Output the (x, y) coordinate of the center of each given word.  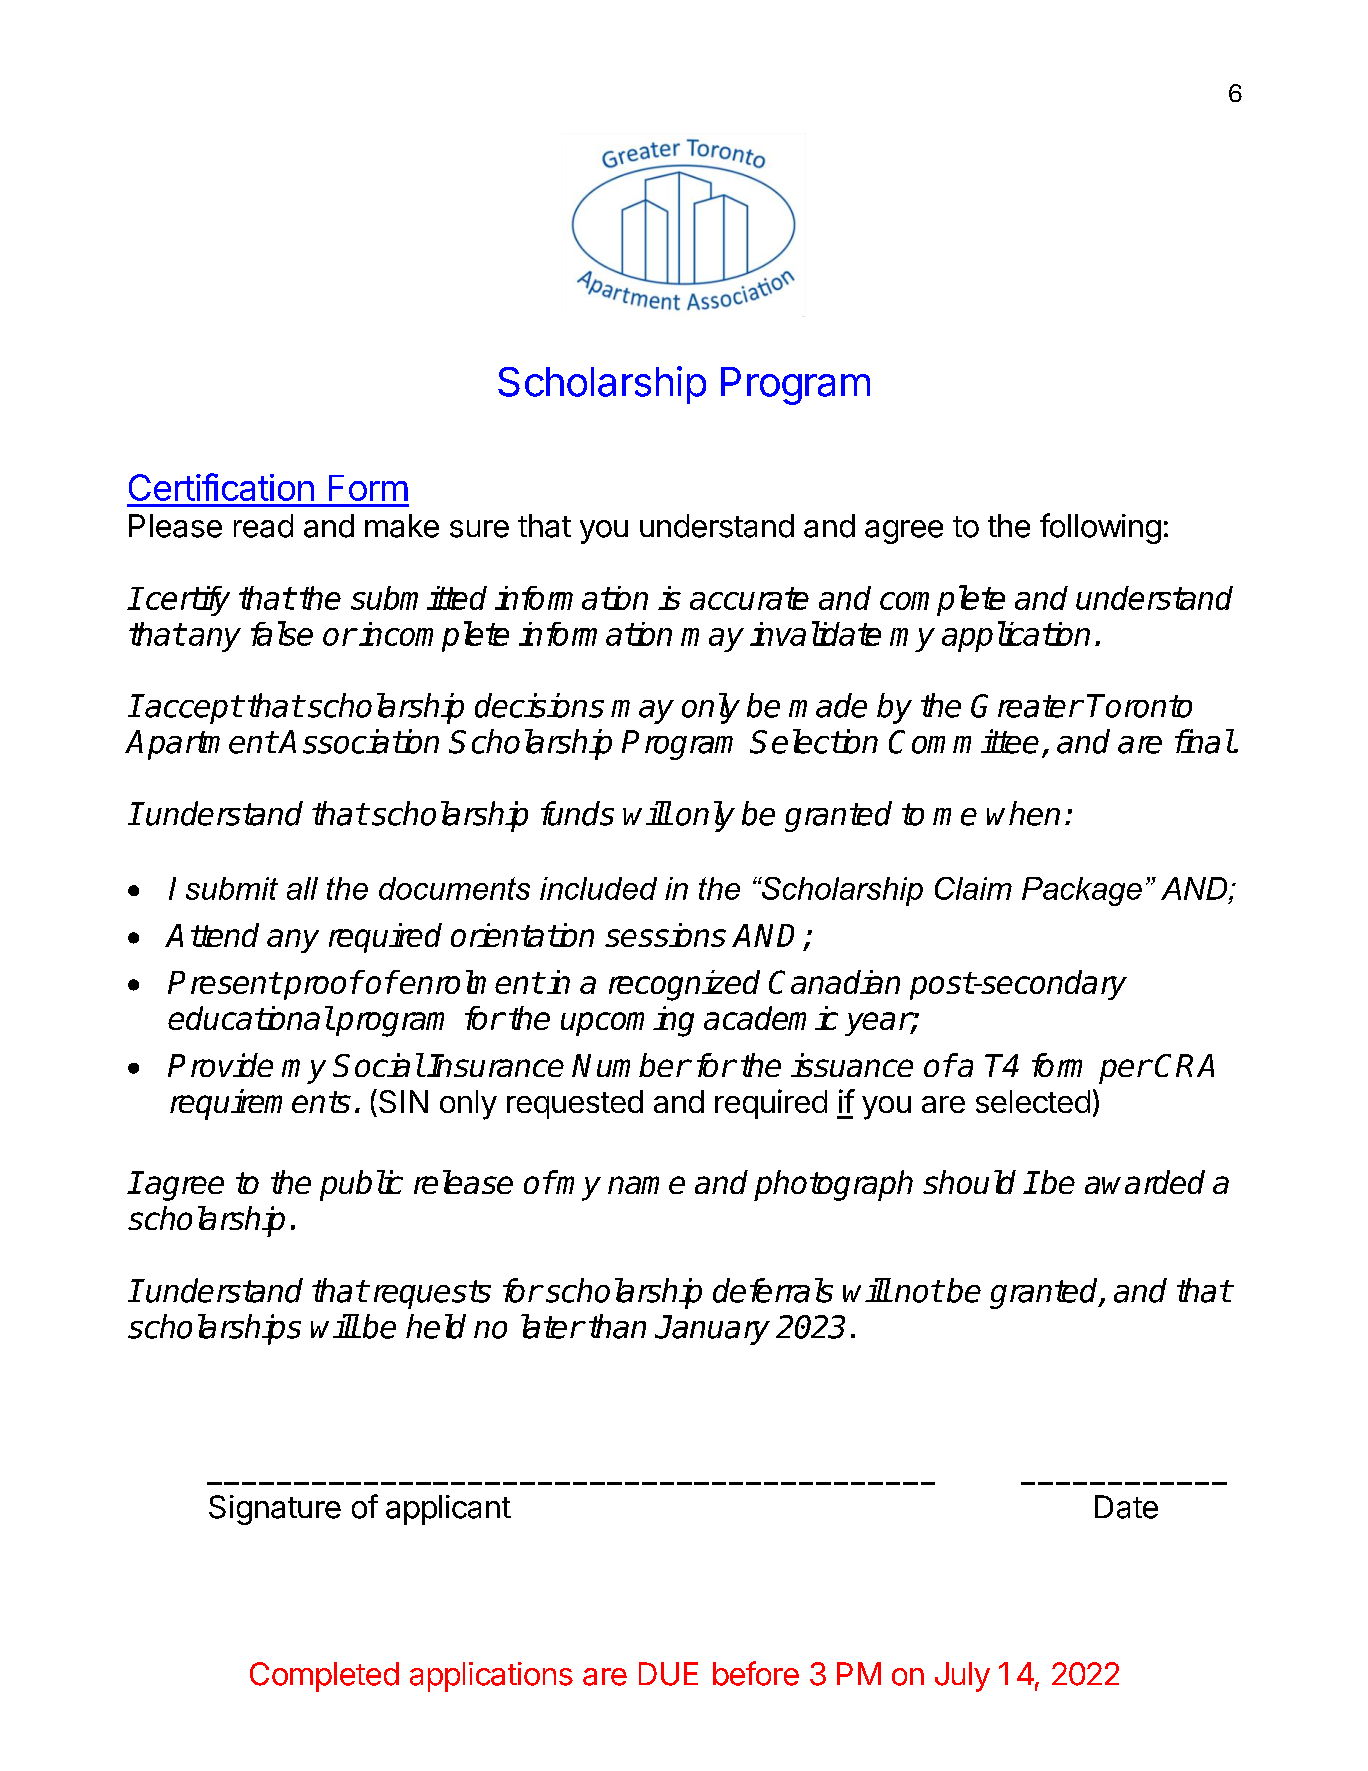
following (1100, 528)
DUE (668, 1674)
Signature (275, 1510)
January (712, 1330)
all (302, 888)
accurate (749, 598)
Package (1082, 891)
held (436, 1326)
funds (577, 813)
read (263, 526)
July (962, 1677)
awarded (1145, 1182)
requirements (260, 1104)
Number (631, 1065)
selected (1033, 1101)
